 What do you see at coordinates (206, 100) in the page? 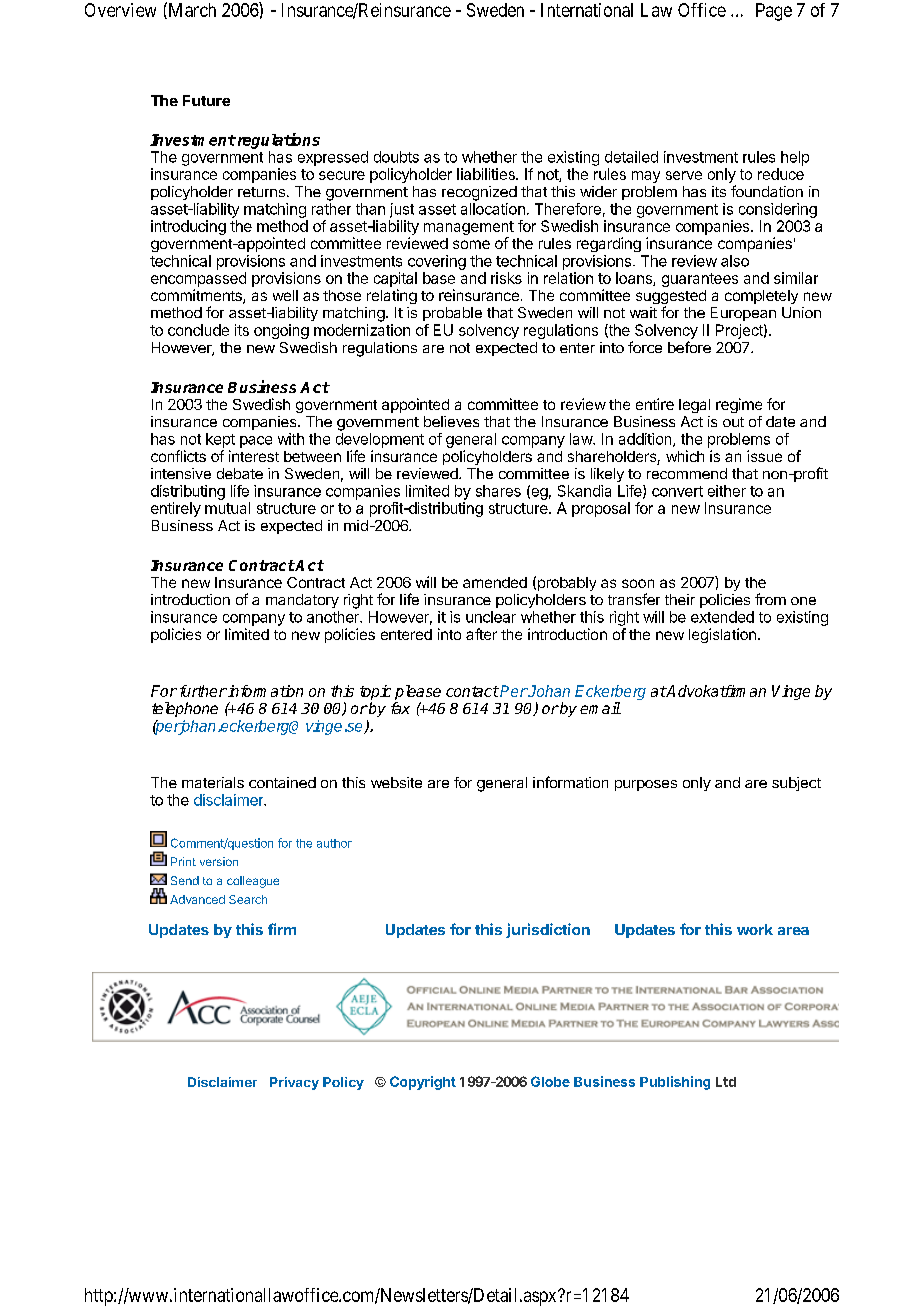
I see `Future` at bounding box center [206, 100].
